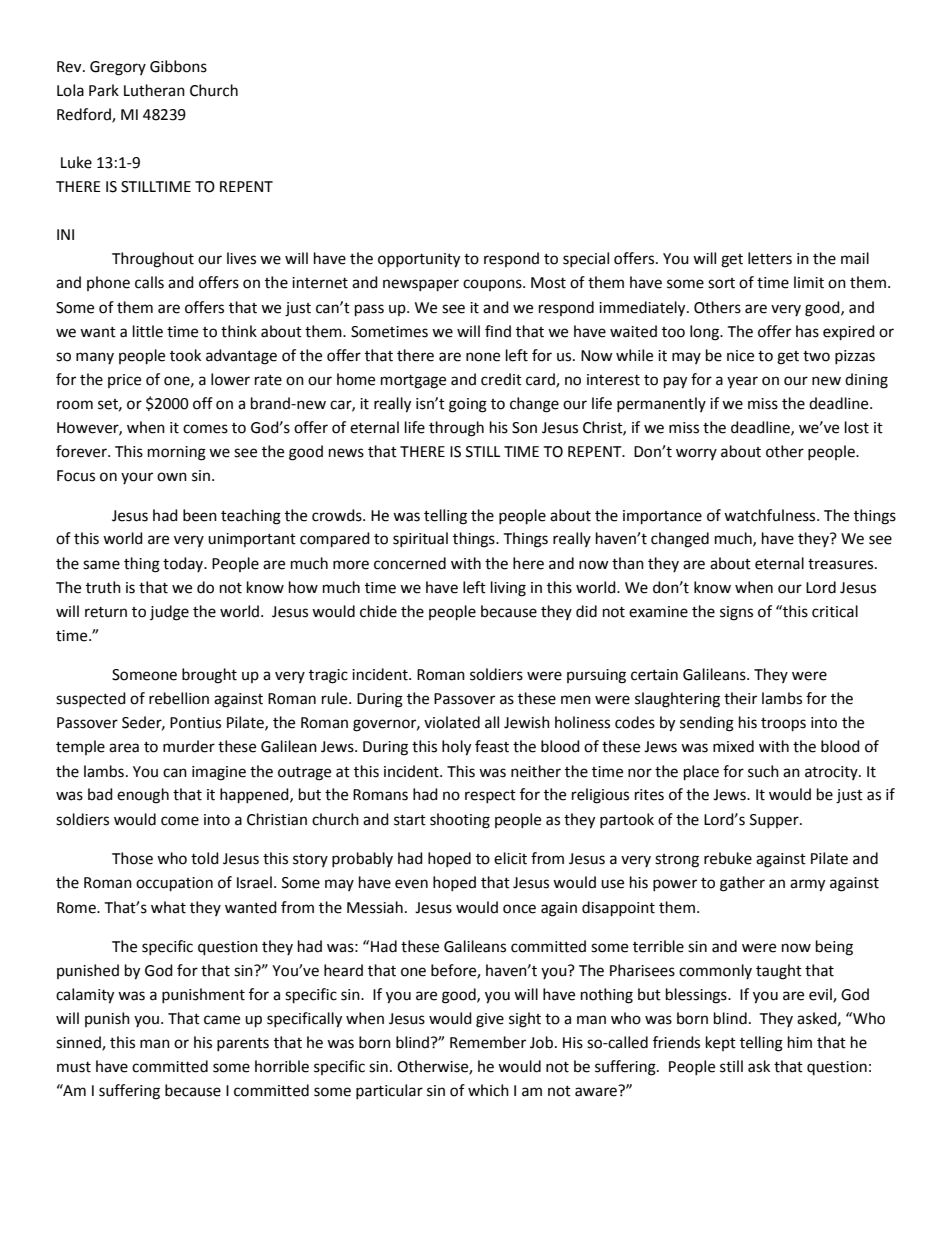 This screenshot has width=952, height=1233. What do you see at coordinates (775, 821) in the screenshot?
I see `Supper` at bounding box center [775, 821].
